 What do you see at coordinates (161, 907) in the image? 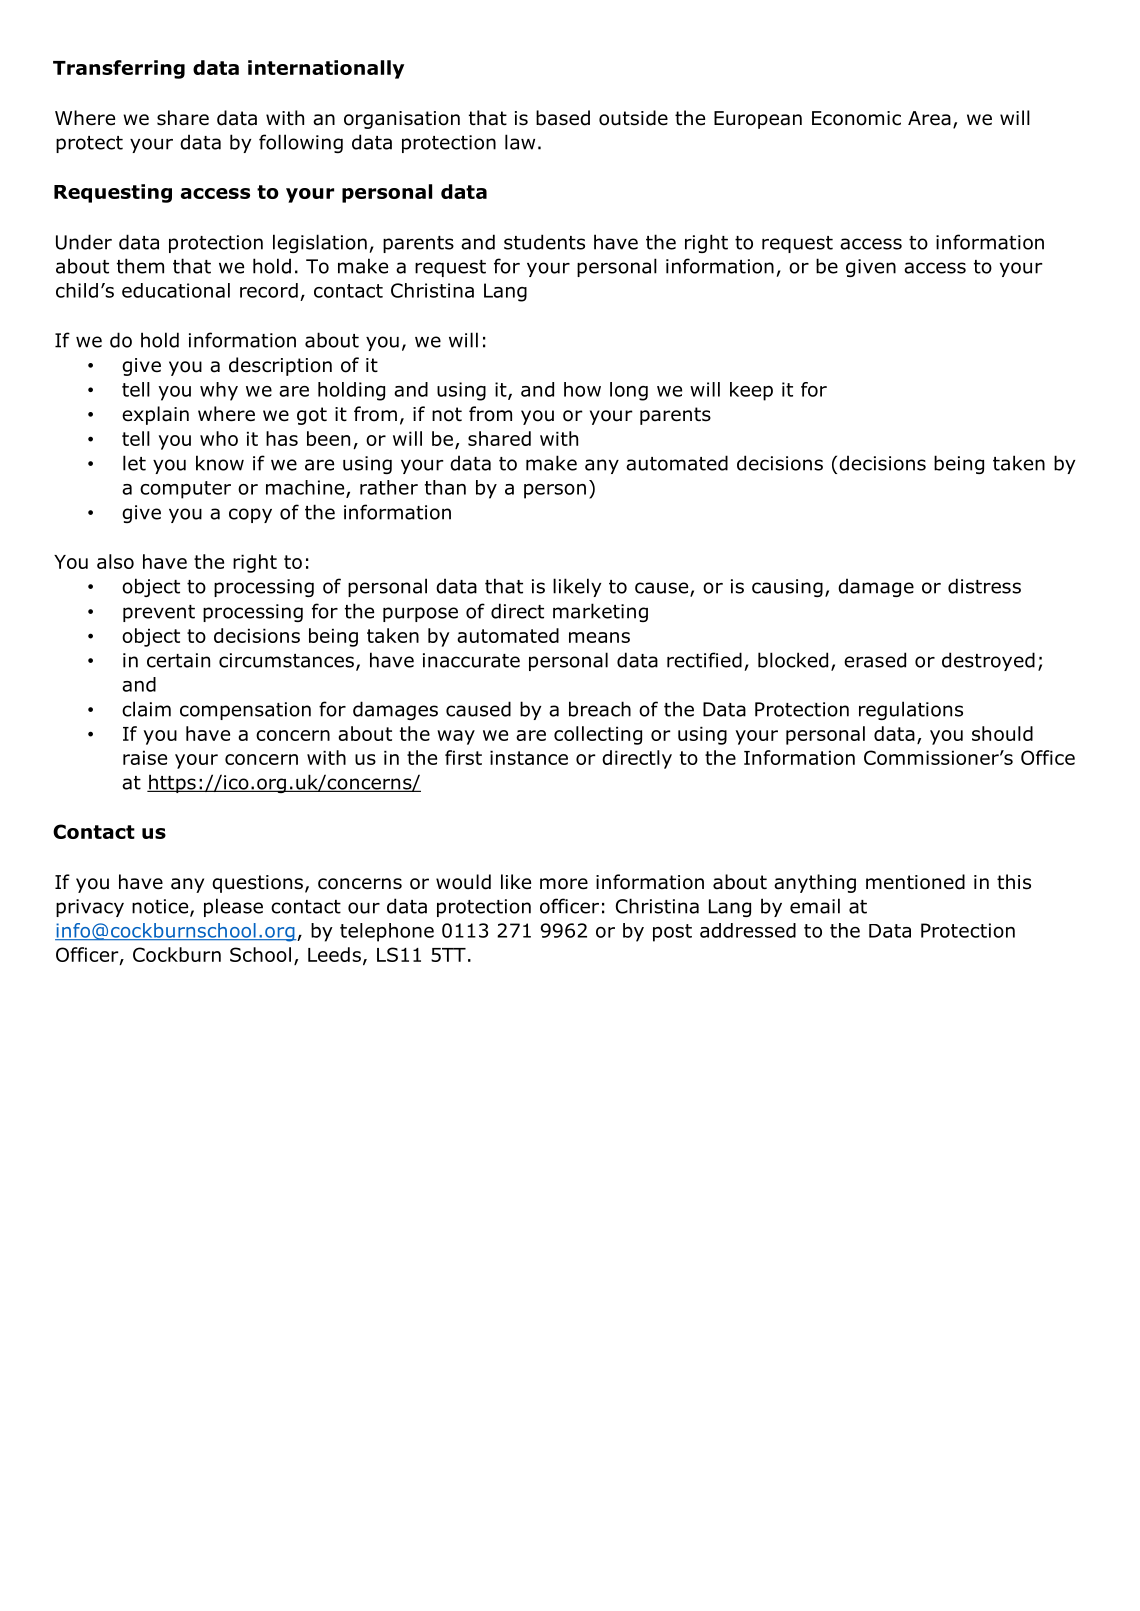
I see `notice` at bounding box center [161, 907].
